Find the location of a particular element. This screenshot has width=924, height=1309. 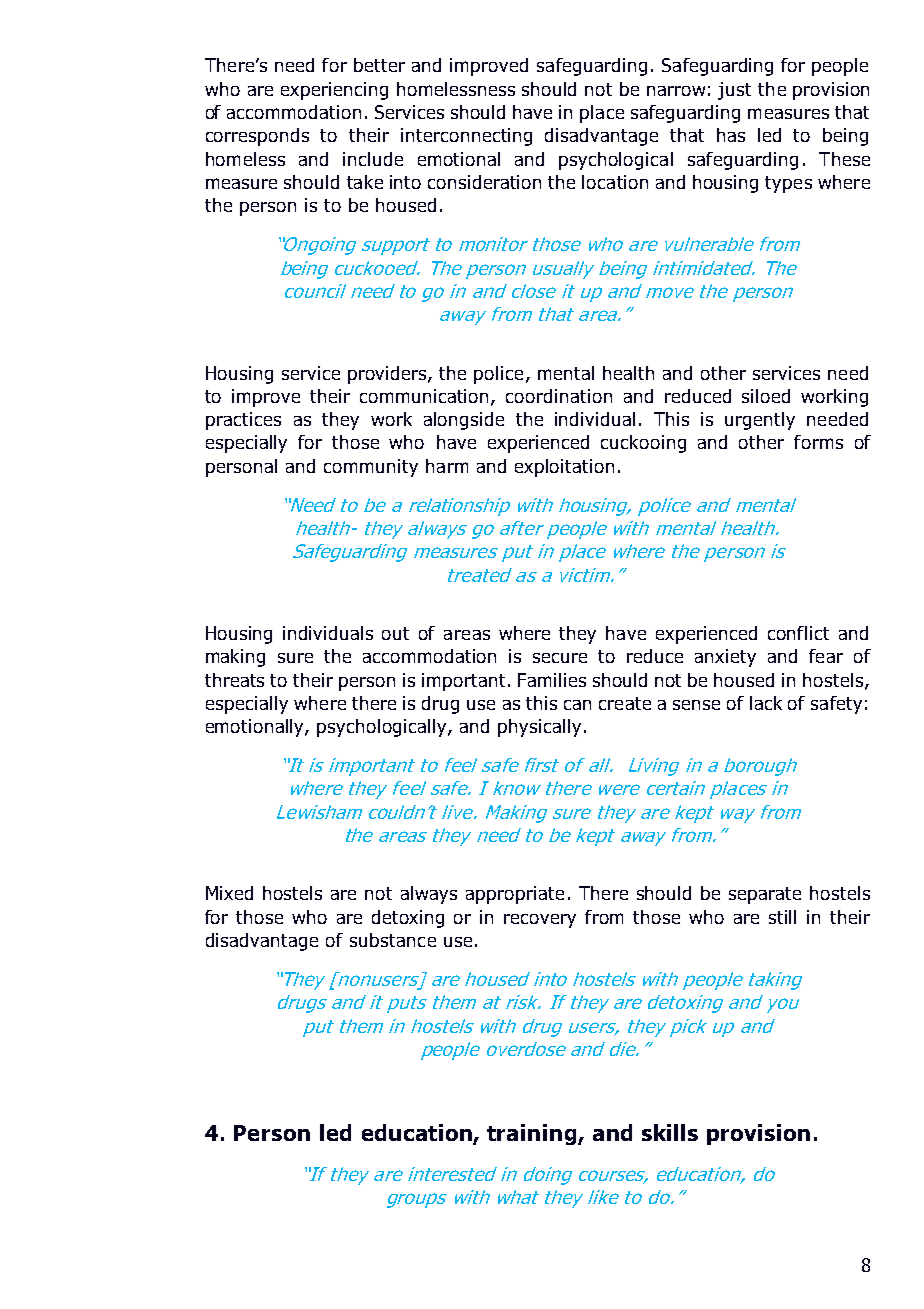

interconnecting is located at coordinates (466, 137).
